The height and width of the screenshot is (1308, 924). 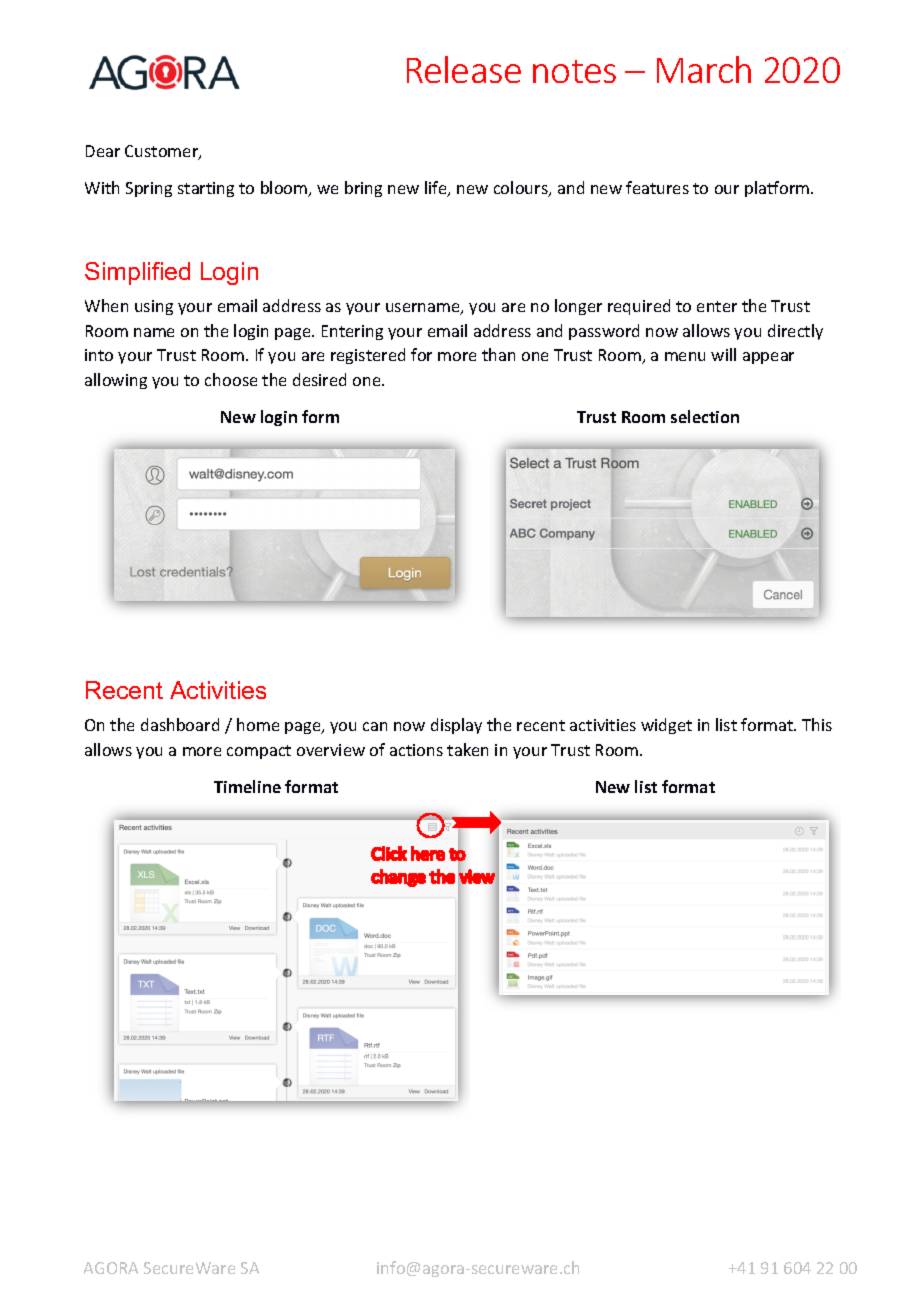 I want to click on March, so click(x=704, y=69).
